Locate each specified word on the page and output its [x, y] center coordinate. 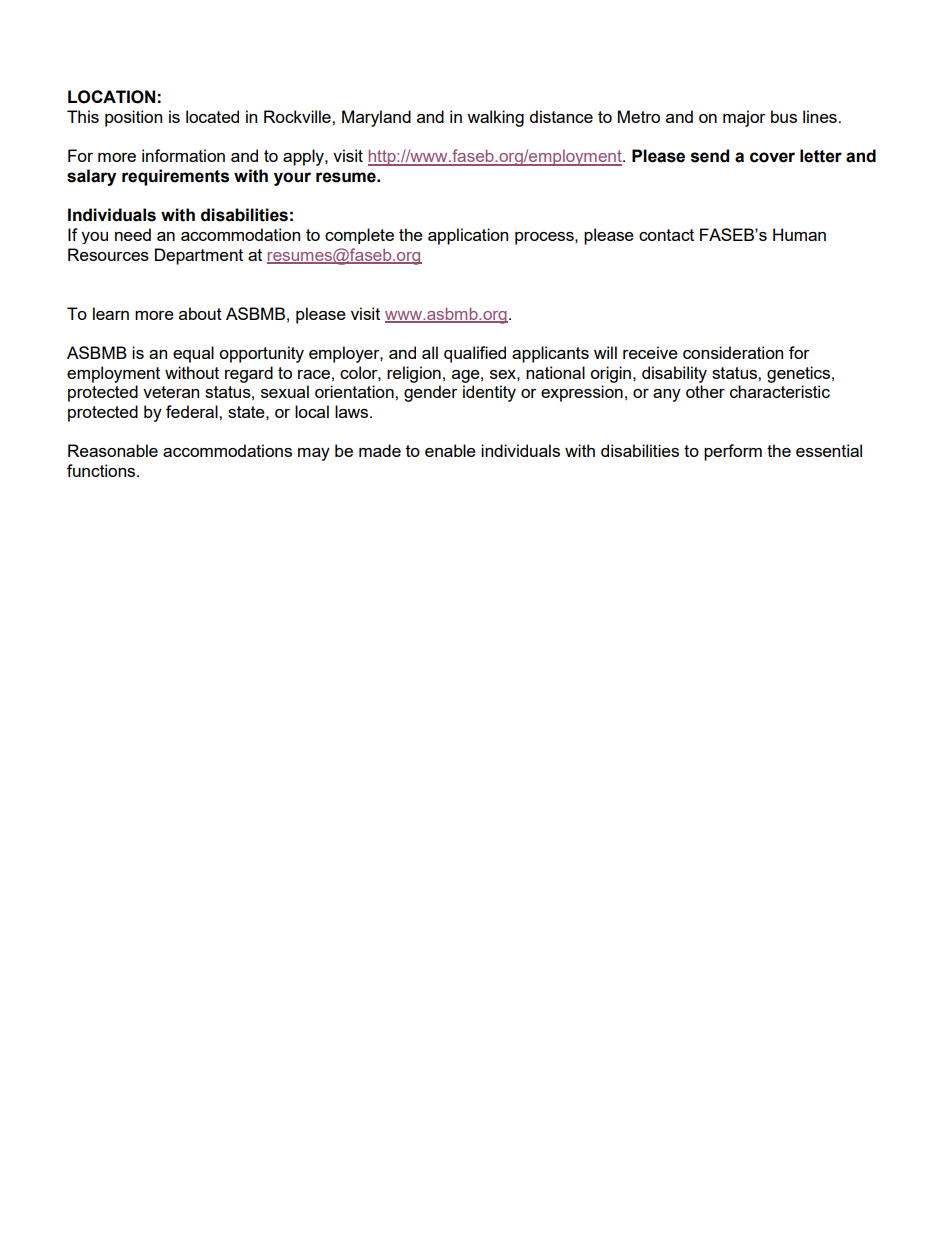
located [212, 116]
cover [772, 157]
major [744, 118]
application [468, 236]
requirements [175, 177]
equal [193, 354]
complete [359, 236]
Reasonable [113, 450]
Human [799, 234]
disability [674, 374]
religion [414, 374]
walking [495, 118]
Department [199, 256]
